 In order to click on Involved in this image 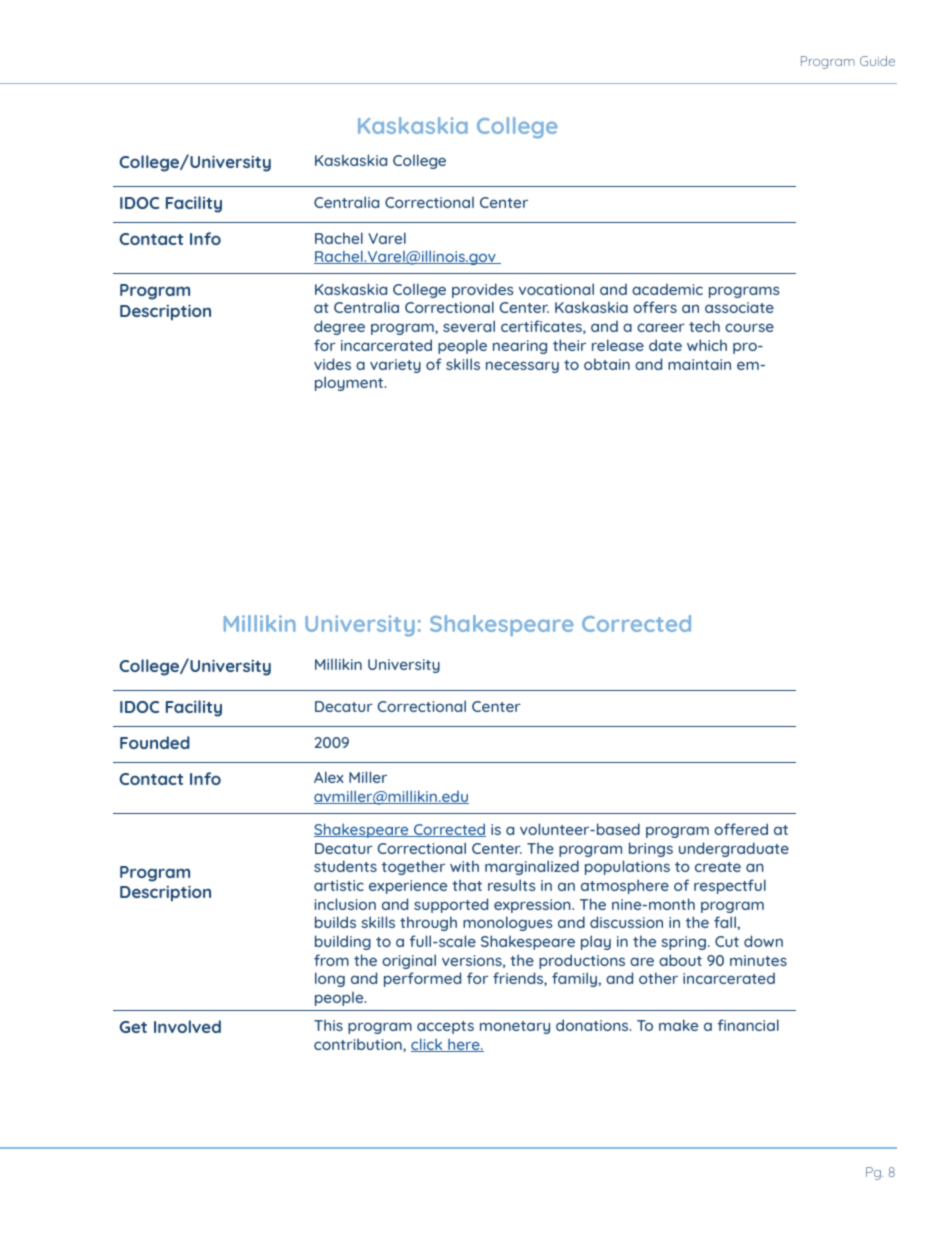, I will do `click(187, 1026)`.
